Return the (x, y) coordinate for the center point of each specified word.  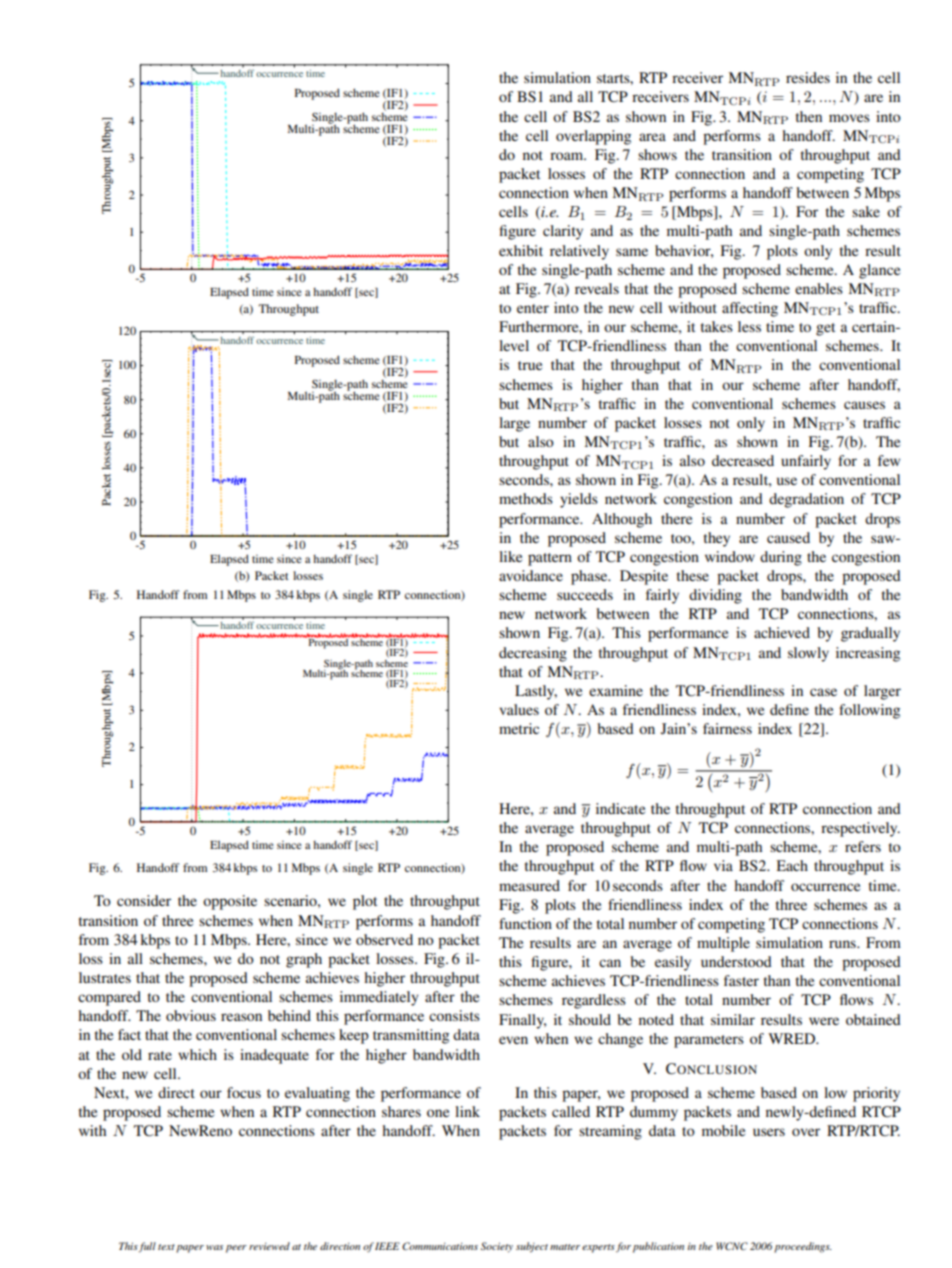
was (214, 1247)
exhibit (521, 250)
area (652, 137)
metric (519, 728)
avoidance (531, 575)
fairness (727, 728)
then (809, 116)
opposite (230, 902)
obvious (191, 1015)
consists (454, 1015)
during (781, 558)
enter (533, 308)
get (825, 329)
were (824, 1021)
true (530, 365)
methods (526, 498)
